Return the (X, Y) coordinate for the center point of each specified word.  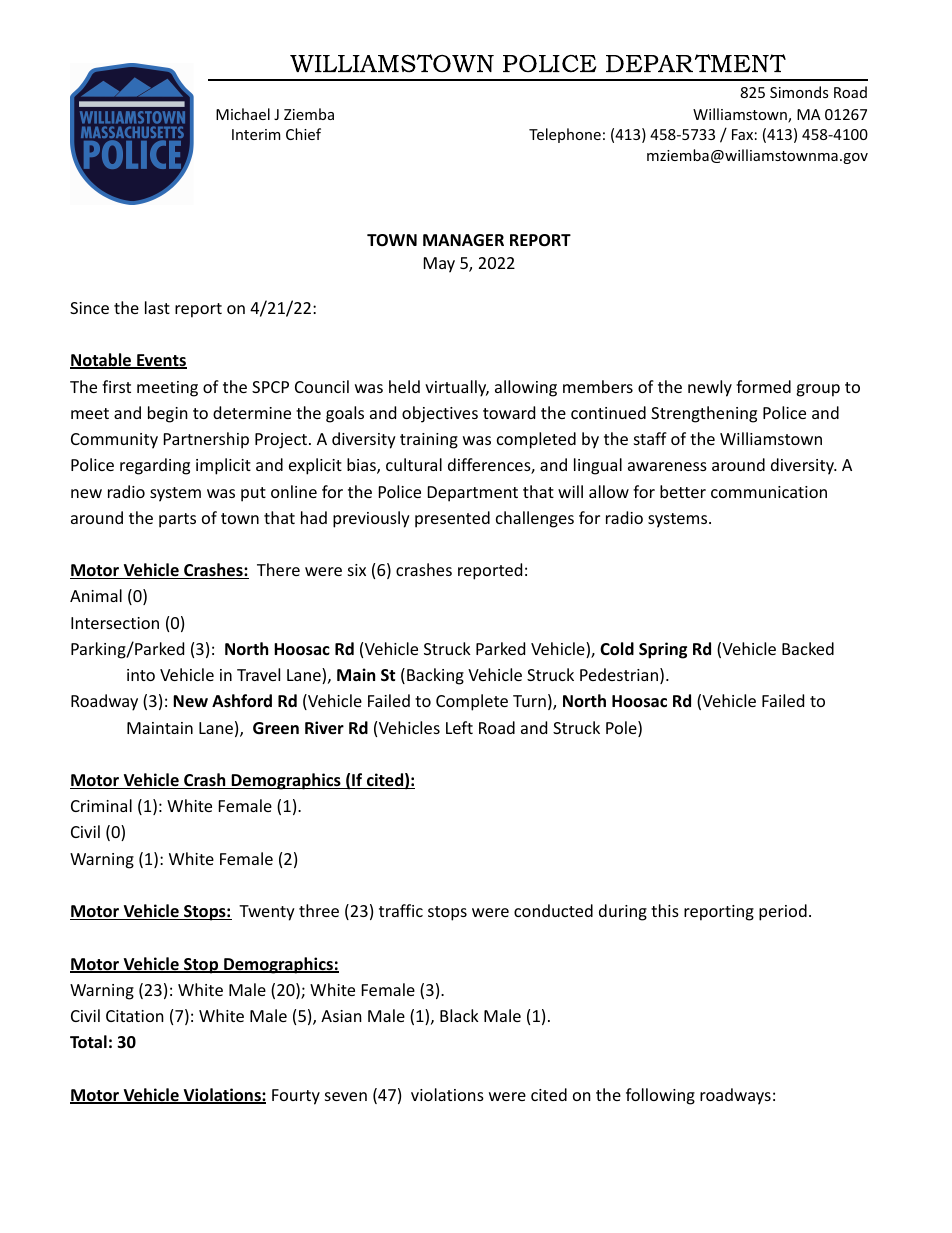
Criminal (101, 805)
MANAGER (463, 240)
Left (459, 727)
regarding (155, 466)
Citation (135, 1016)
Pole (622, 729)
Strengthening (704, 414)
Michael (243, 114)
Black (459, 1015)
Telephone (565, 135)
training (429, 441)
